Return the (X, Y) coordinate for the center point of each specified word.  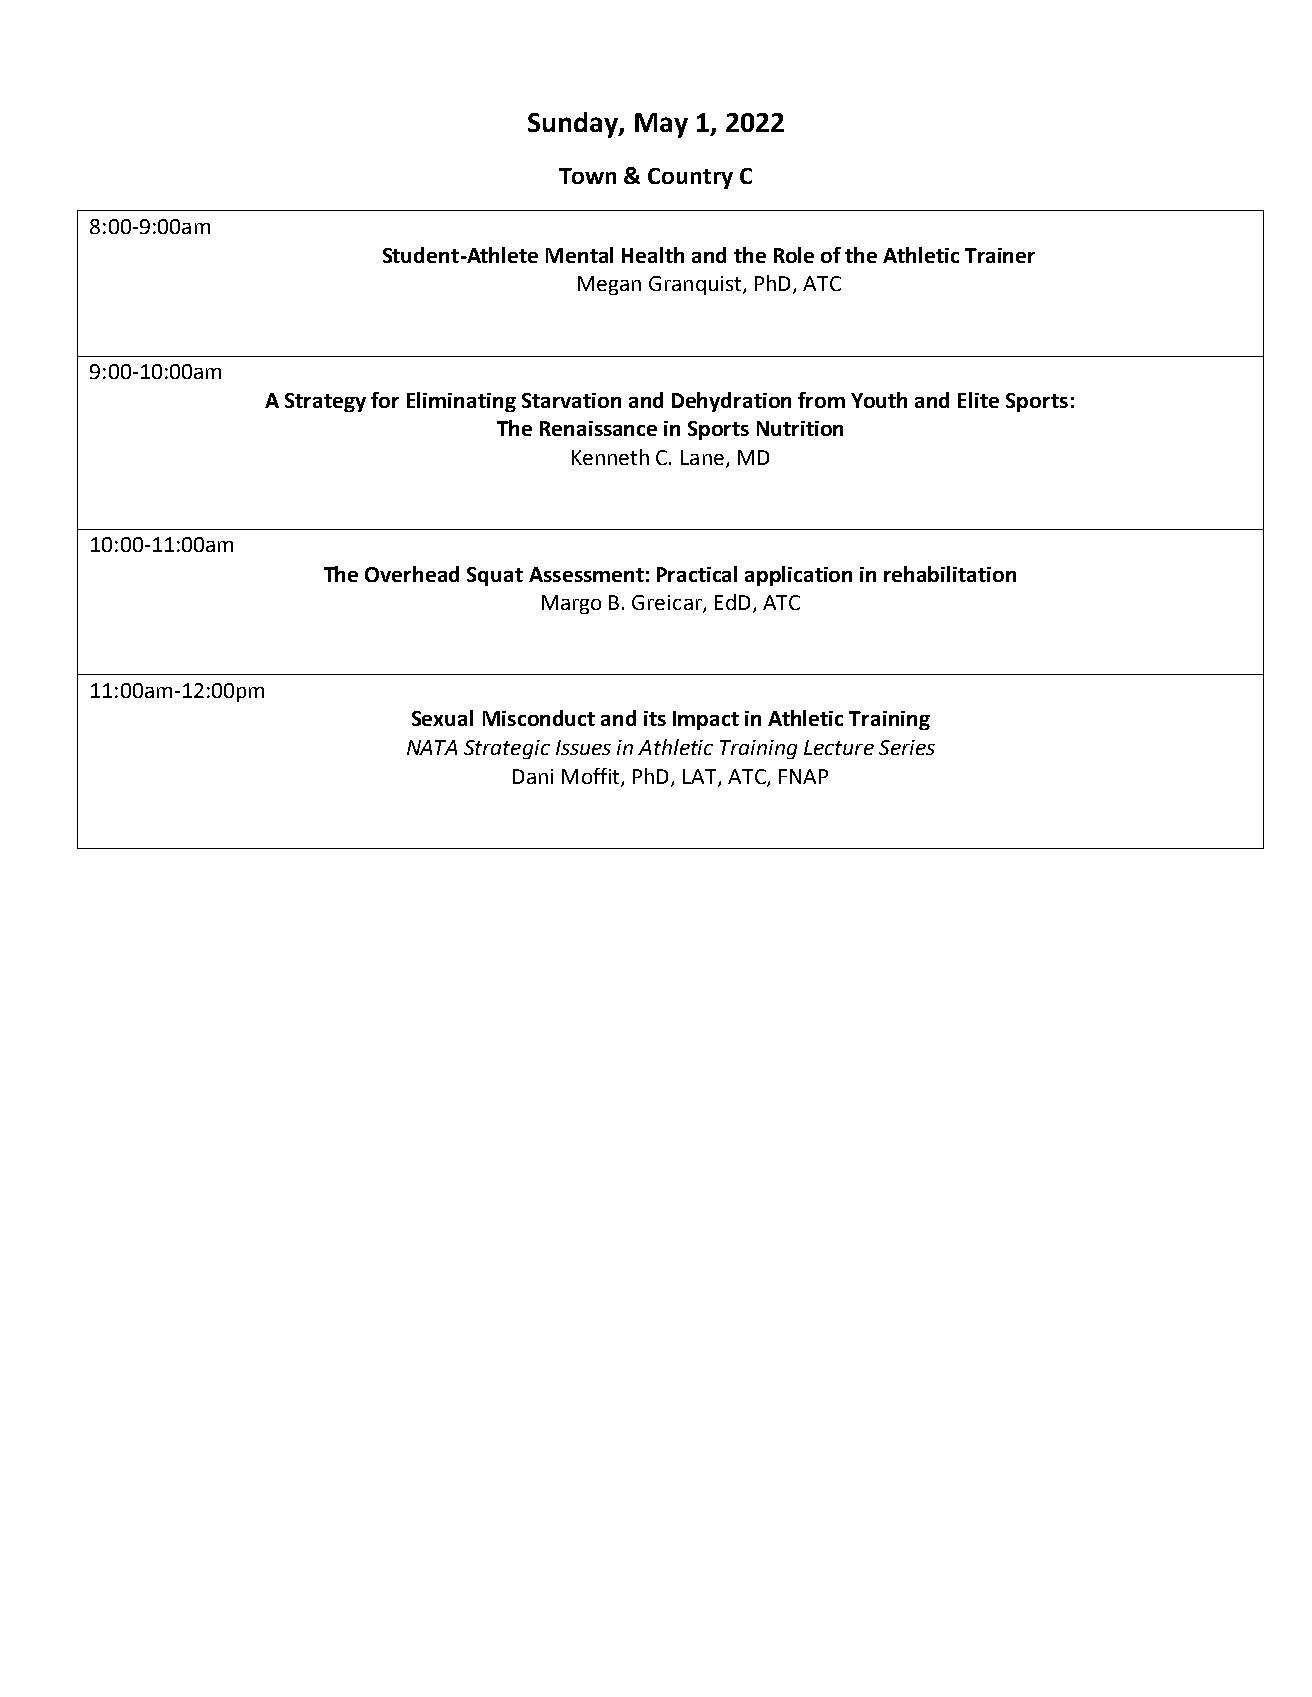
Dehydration (731, 402)
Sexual (442, 718)
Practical (697, 574)
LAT (701, 777)
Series (907, 747)
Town (587, 176)
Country (690, 178)
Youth (879, 400)
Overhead (412, 574)
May (661, 125)
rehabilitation (950, 574)
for (385, 400)
